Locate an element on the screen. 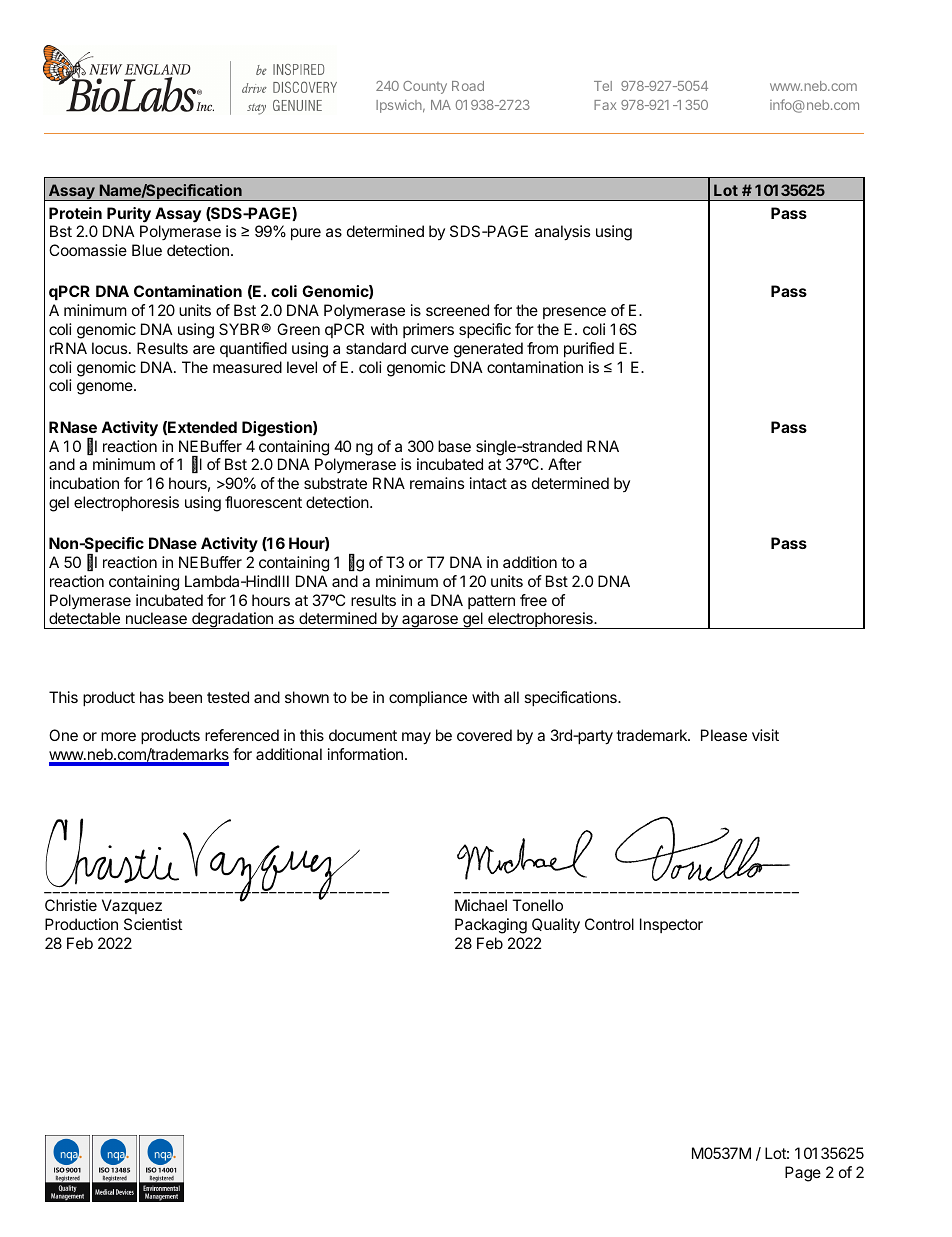 This screenshot has width=952, height=1237. remains is located at coordinates (437, 483).
